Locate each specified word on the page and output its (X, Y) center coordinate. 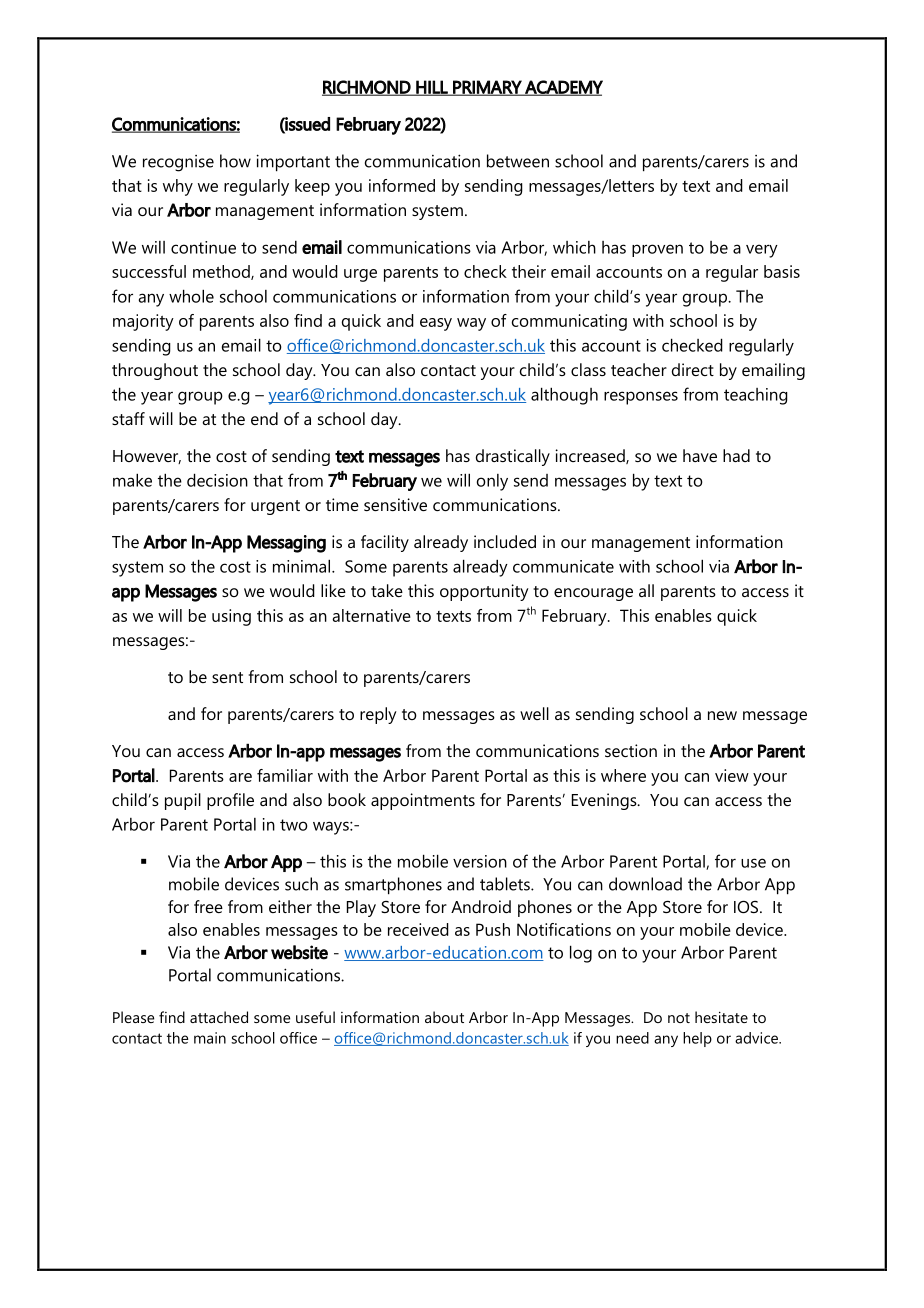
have (700, 455)
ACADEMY (563, 88)
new (722, 715)
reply (378, 715)
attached (219, 1017)
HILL (432, 88)
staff (128, 418)
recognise (178, 163)
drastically (513, 457)
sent (227, 677)
